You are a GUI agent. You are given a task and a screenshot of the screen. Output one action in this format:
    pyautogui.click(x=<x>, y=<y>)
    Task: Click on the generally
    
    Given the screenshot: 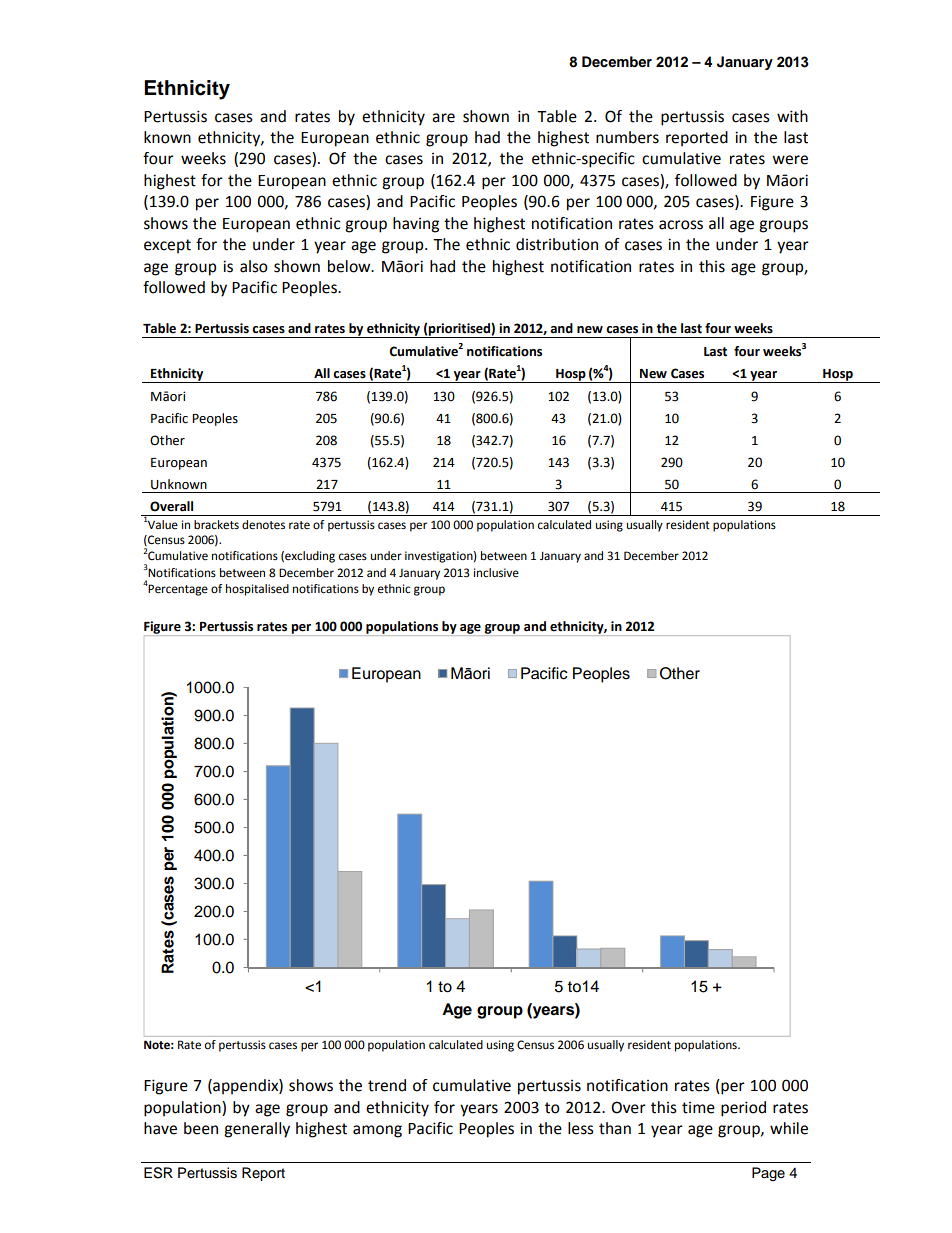 What is the action you would take?
    pyautogui.click(x=257, y=1130)
